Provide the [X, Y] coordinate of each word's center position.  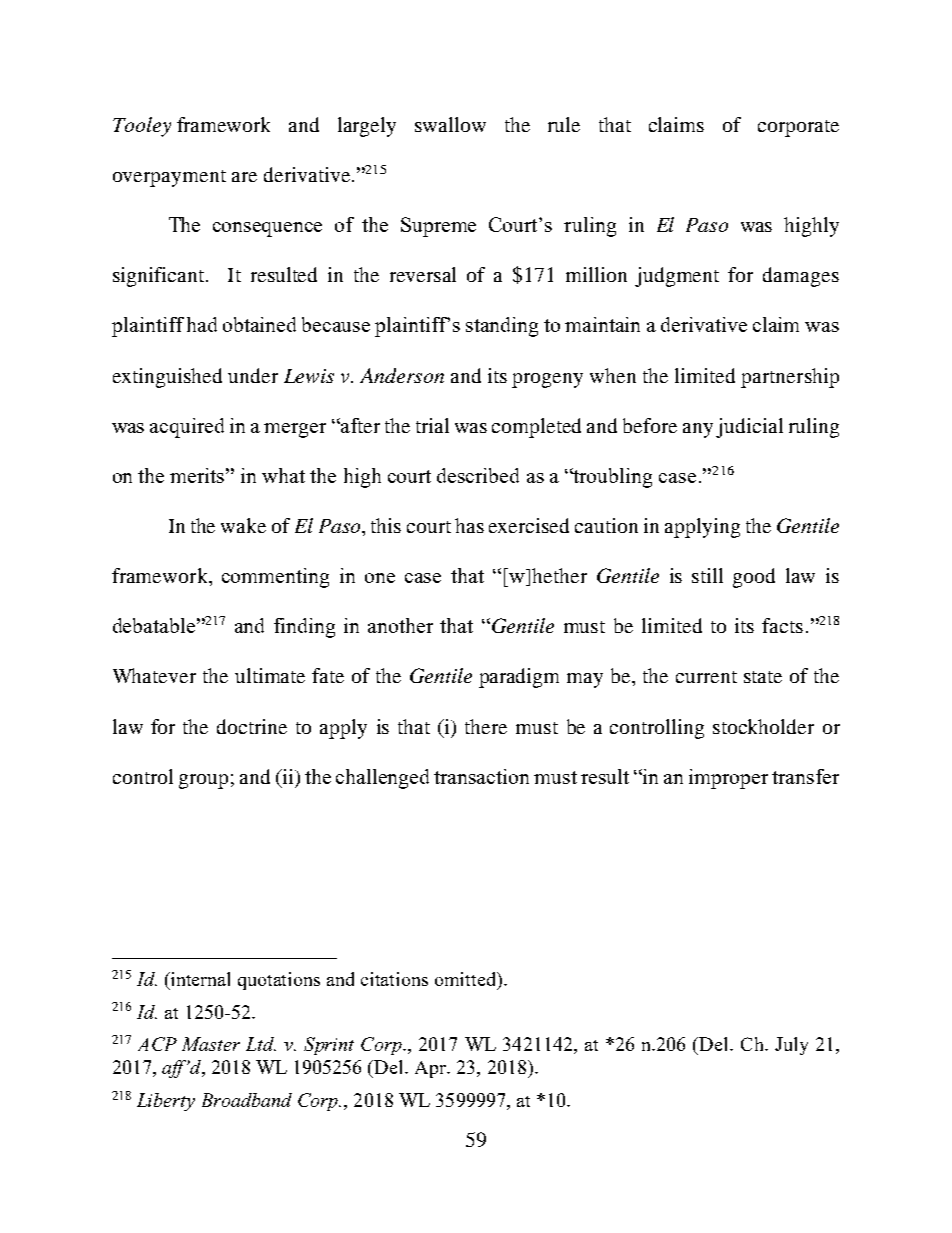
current [706, 677]
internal [199, 979]
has [469, 525]
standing [502, 327]
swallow [450, 124]
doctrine [252, 726]
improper [728, 779]
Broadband [247, 1100]
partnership [790, 378]
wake [243, 525]
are [244, 177]
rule [564, 124]
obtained [259, 324]
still [707, 575]
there [486, 726]
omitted [467, 980]
